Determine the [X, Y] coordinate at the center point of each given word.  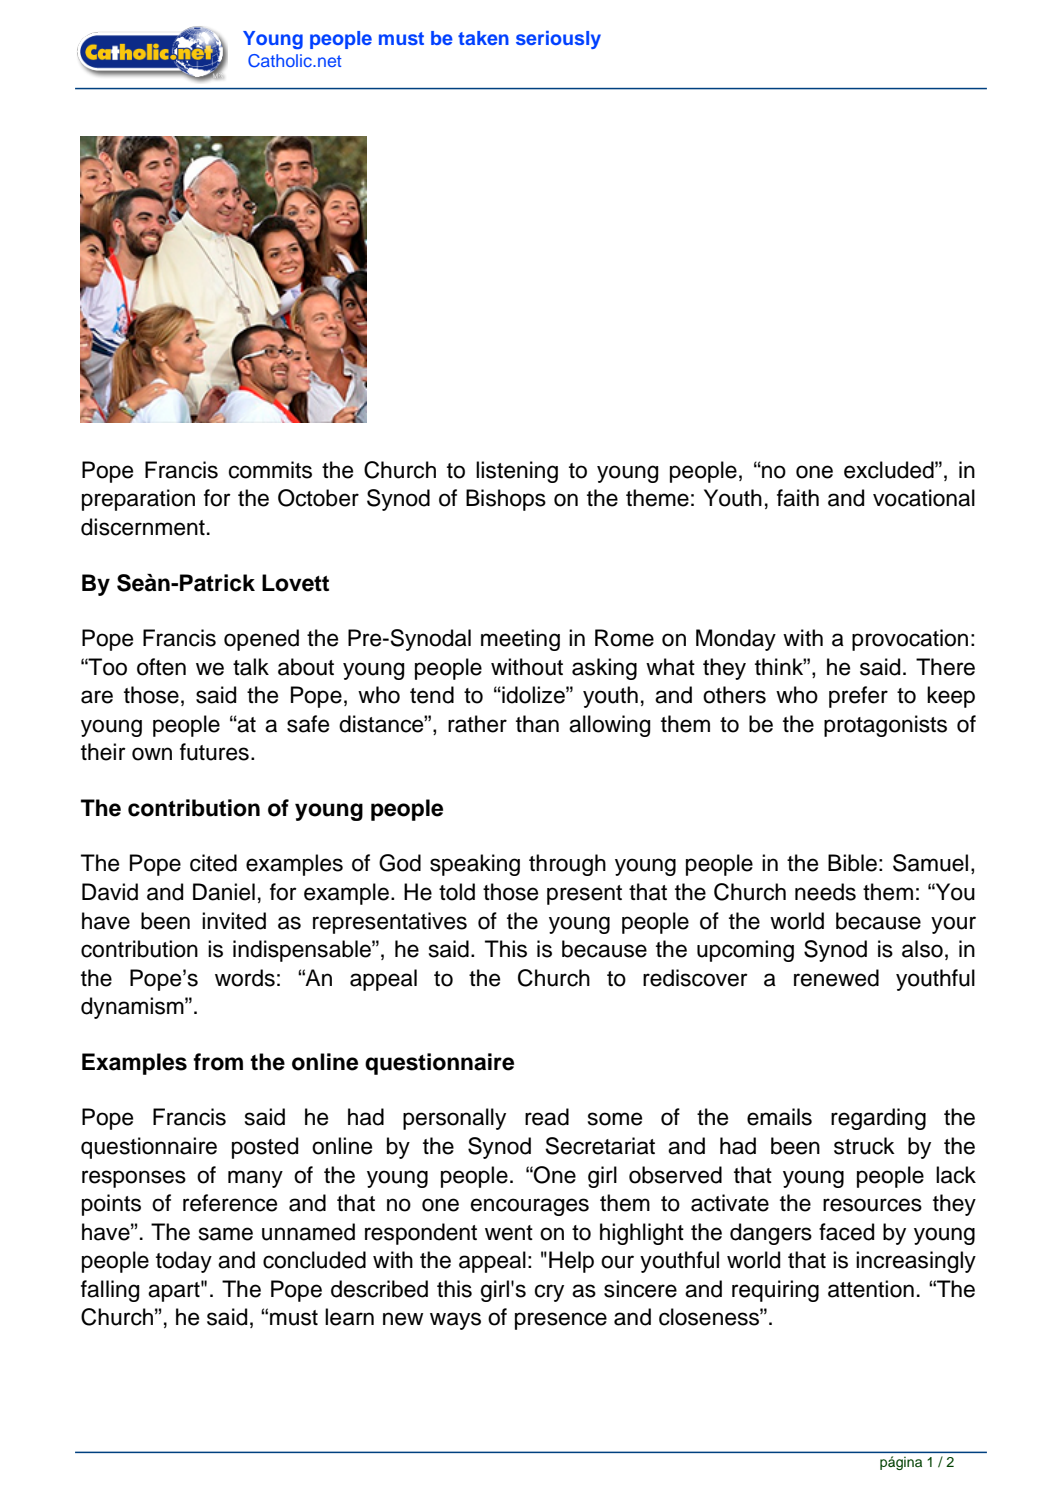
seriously [558, 40]
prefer [858, 697]
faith [798, 498]
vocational [924, 498]
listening [517, 472]
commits [270, 470]
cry [549, 1293]
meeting [520, 640]
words [245, 978]
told [457, 892]
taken [483, 38]
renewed [836, 978]
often [161, 667]
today [184, 1262]
